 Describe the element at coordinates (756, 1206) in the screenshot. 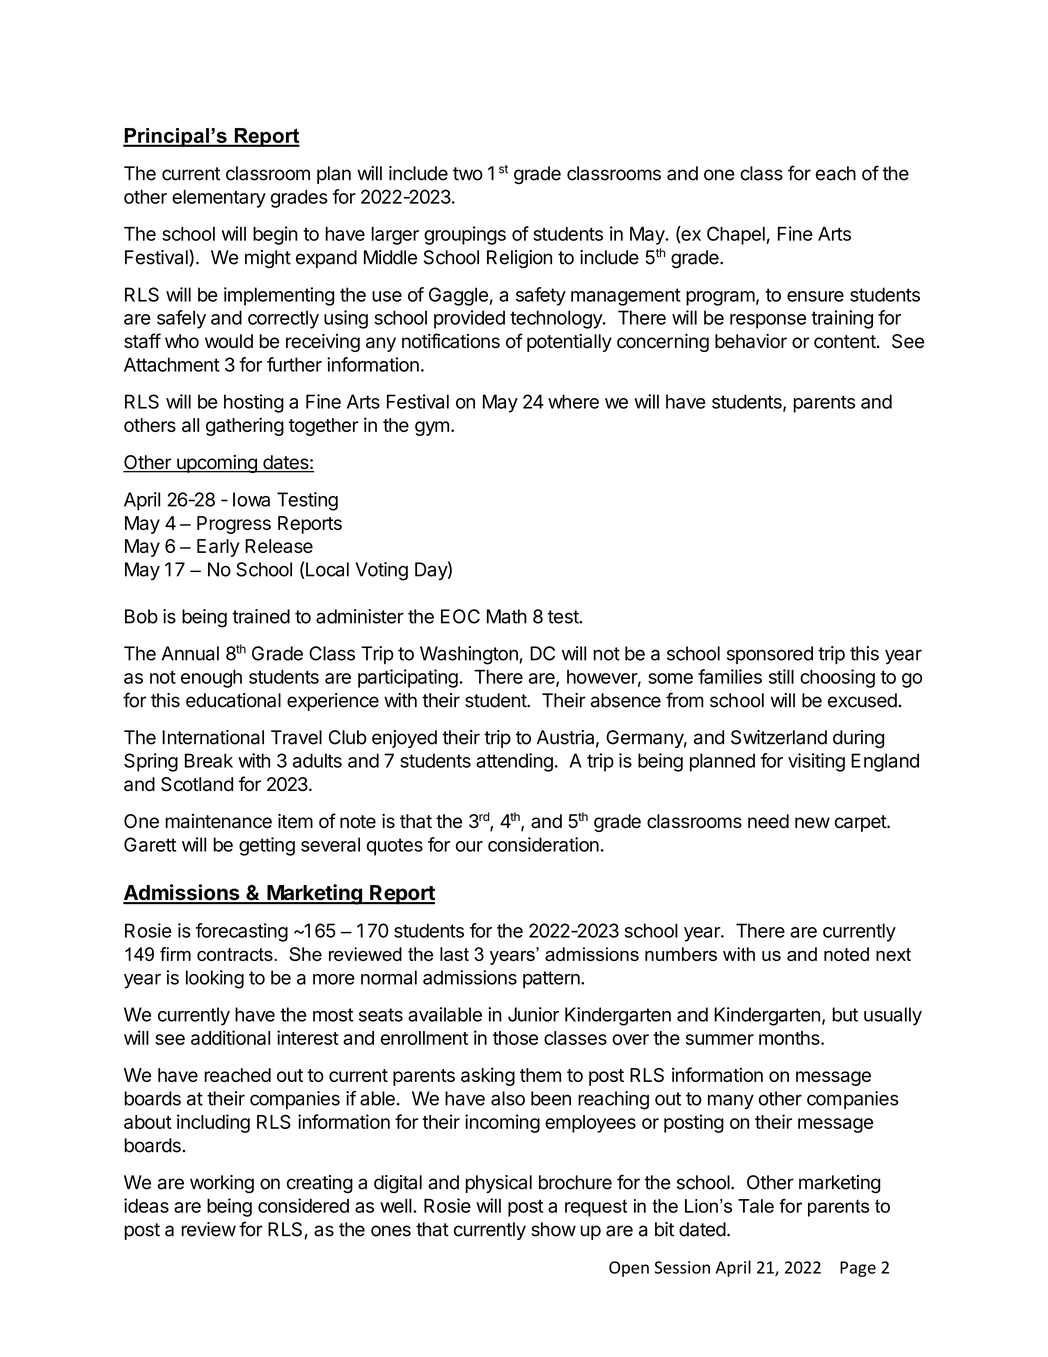

I see `Tale` at that location.
